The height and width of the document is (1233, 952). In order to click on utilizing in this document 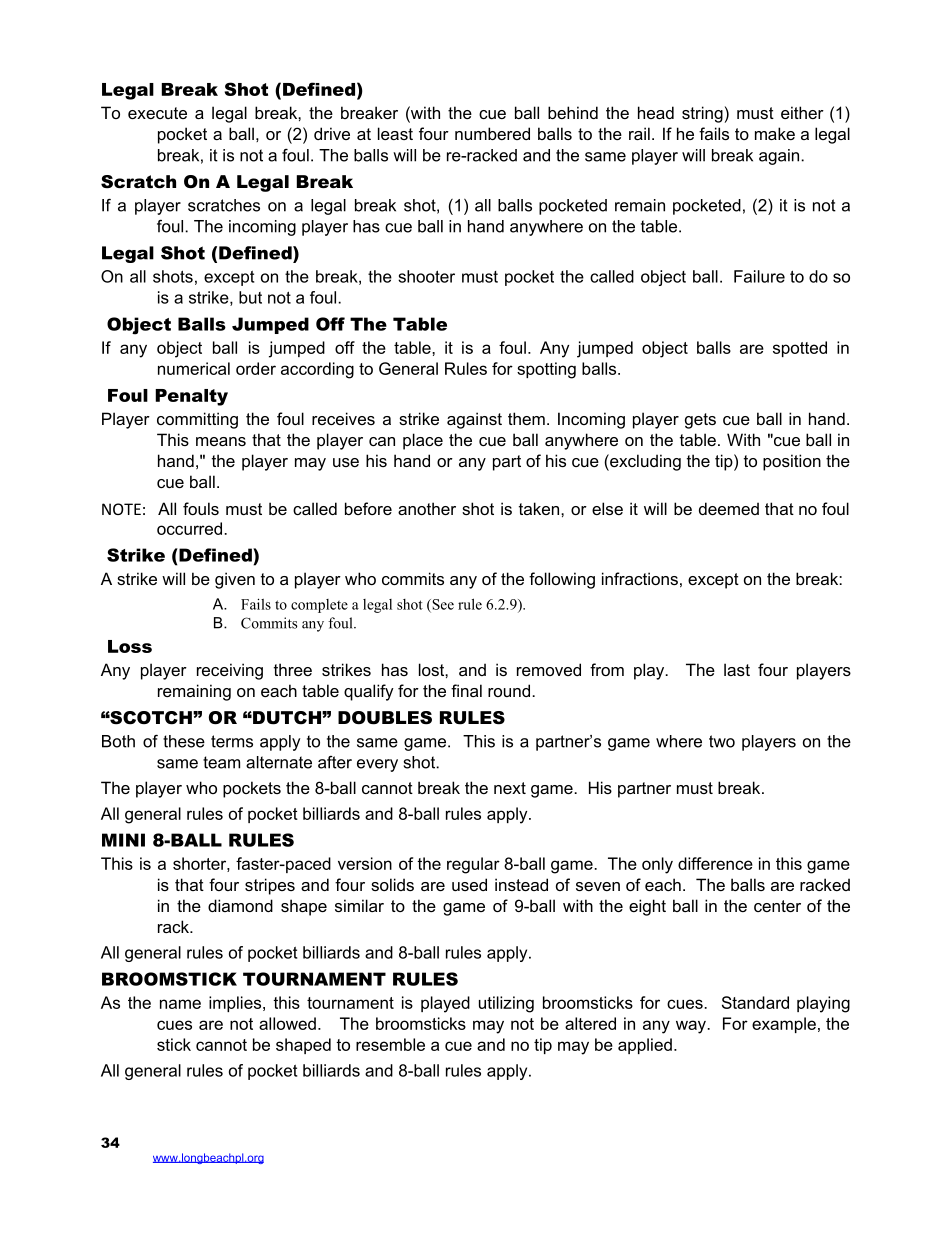, I will do `click(506, 1004)`.
